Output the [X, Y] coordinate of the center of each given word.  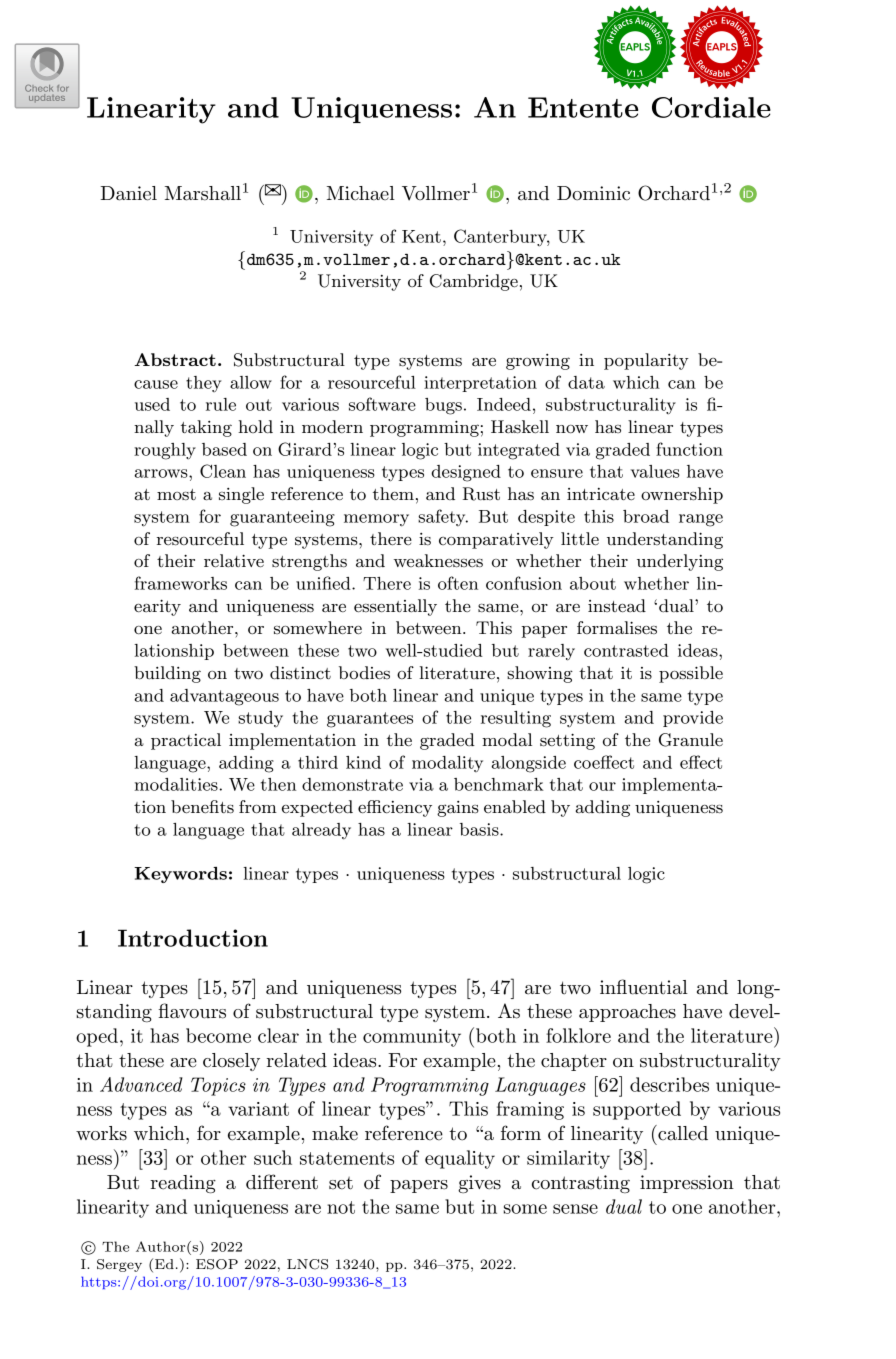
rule [221, 404]
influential [644, 987]
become [218, 1035]
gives [479, 1184]
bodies [364, 673]
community [412, 1038]
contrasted [626, 650]
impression [687, 1184]
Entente [583, 107]
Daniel [128, 193]
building [167, 674]
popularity [646, 361]
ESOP [217, 1264]
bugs [443, 406]
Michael [361, 193]
